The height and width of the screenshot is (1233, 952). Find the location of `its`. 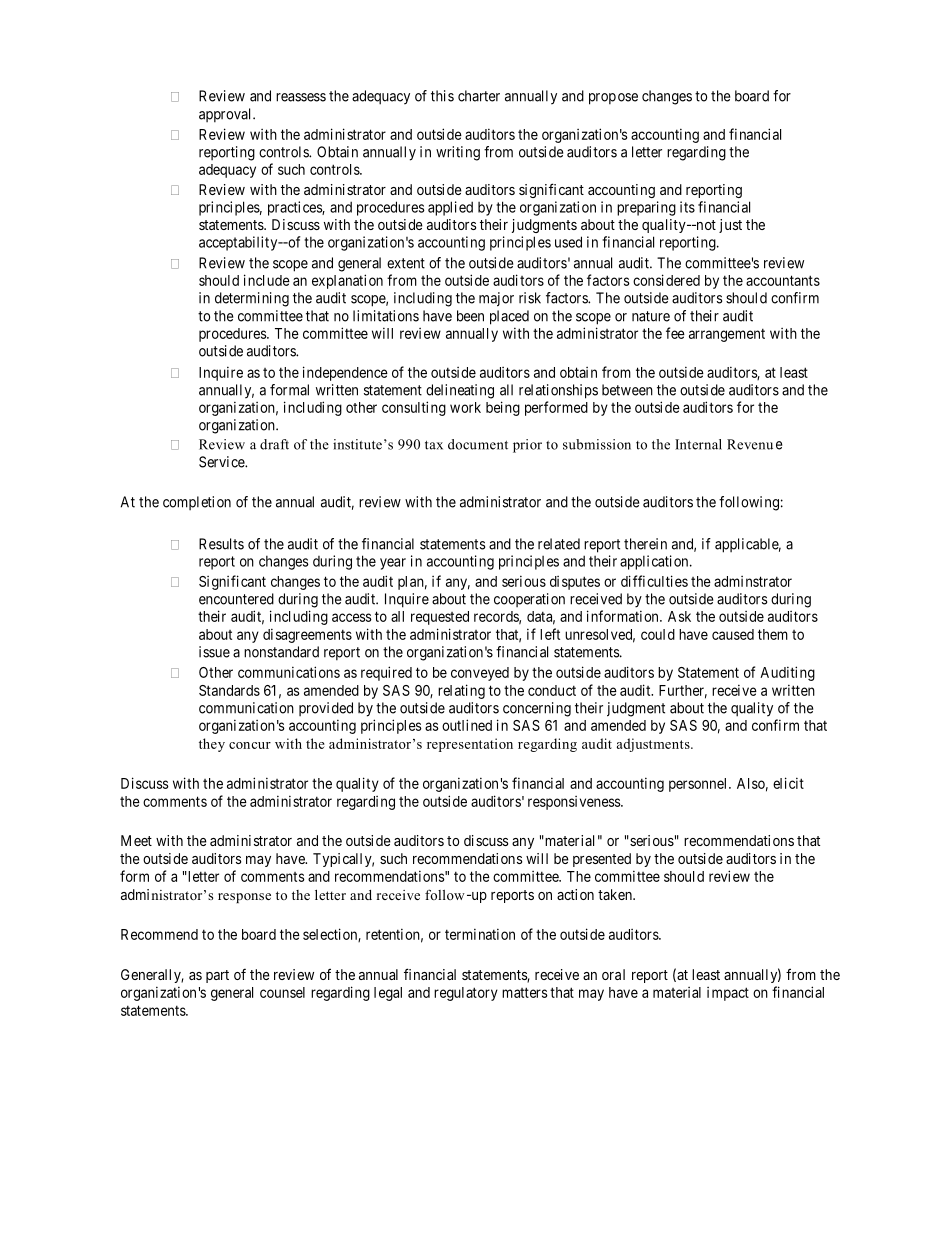

its is located at coordinates (687, 207).
